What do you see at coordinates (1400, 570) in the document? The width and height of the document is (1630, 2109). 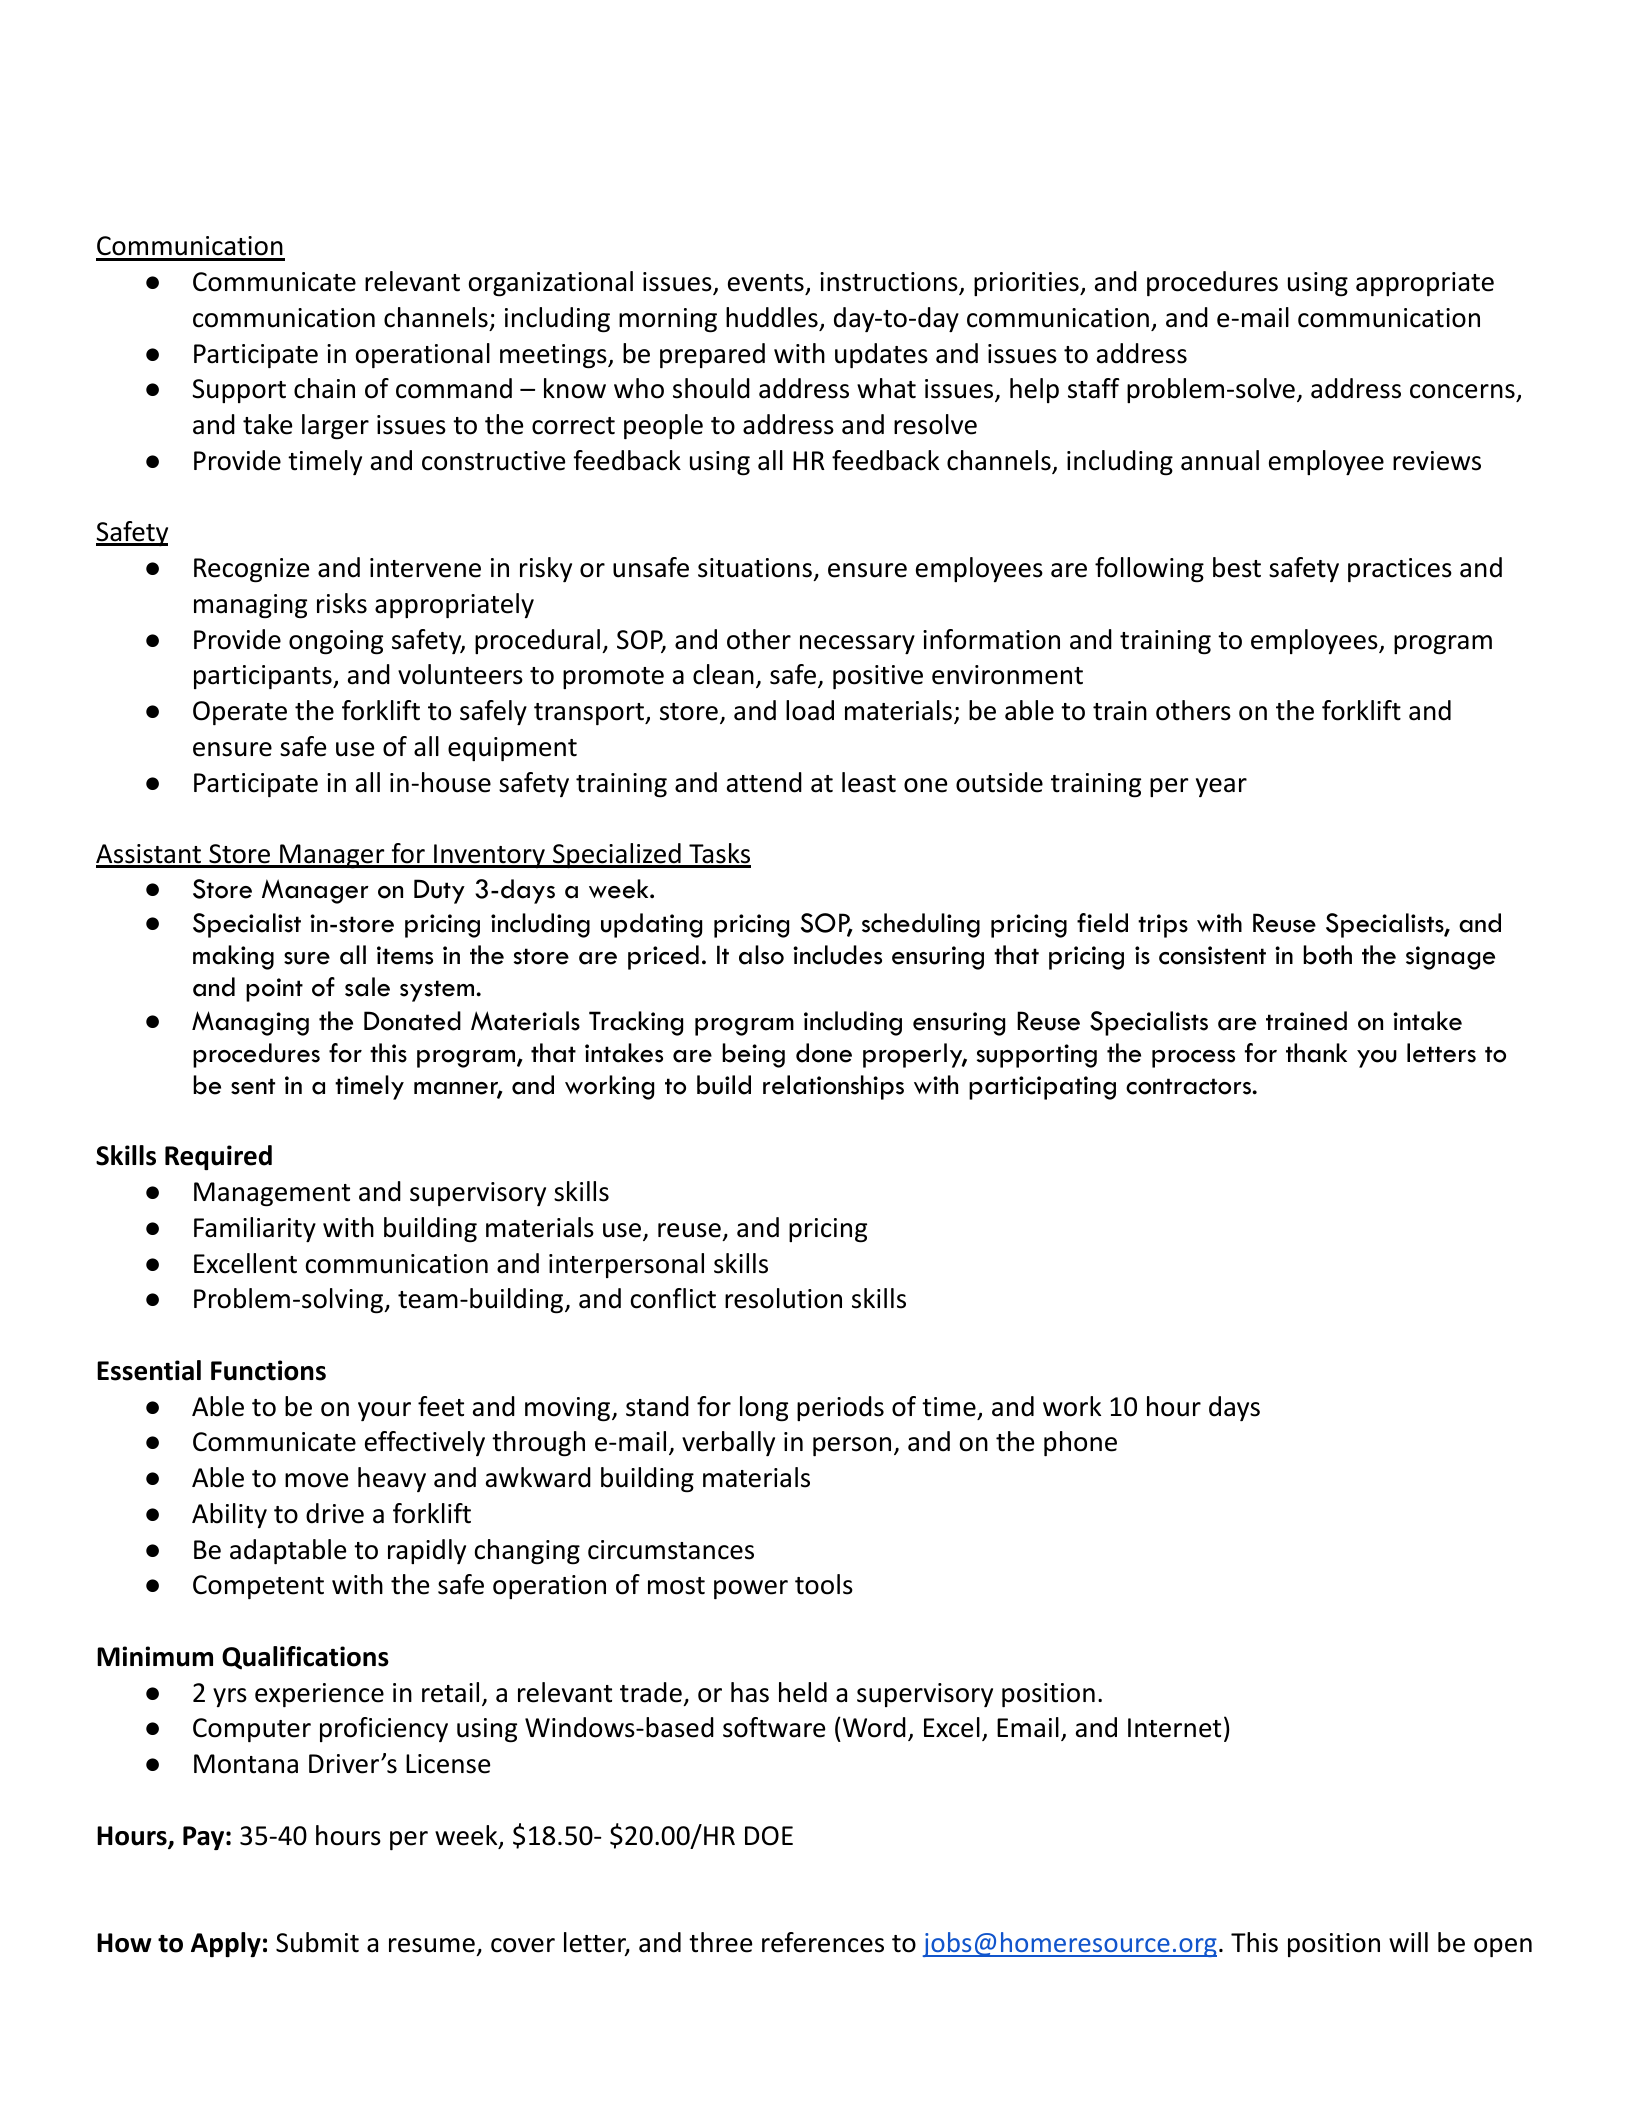 I see `practices` at bounding box center [1400, 570].
